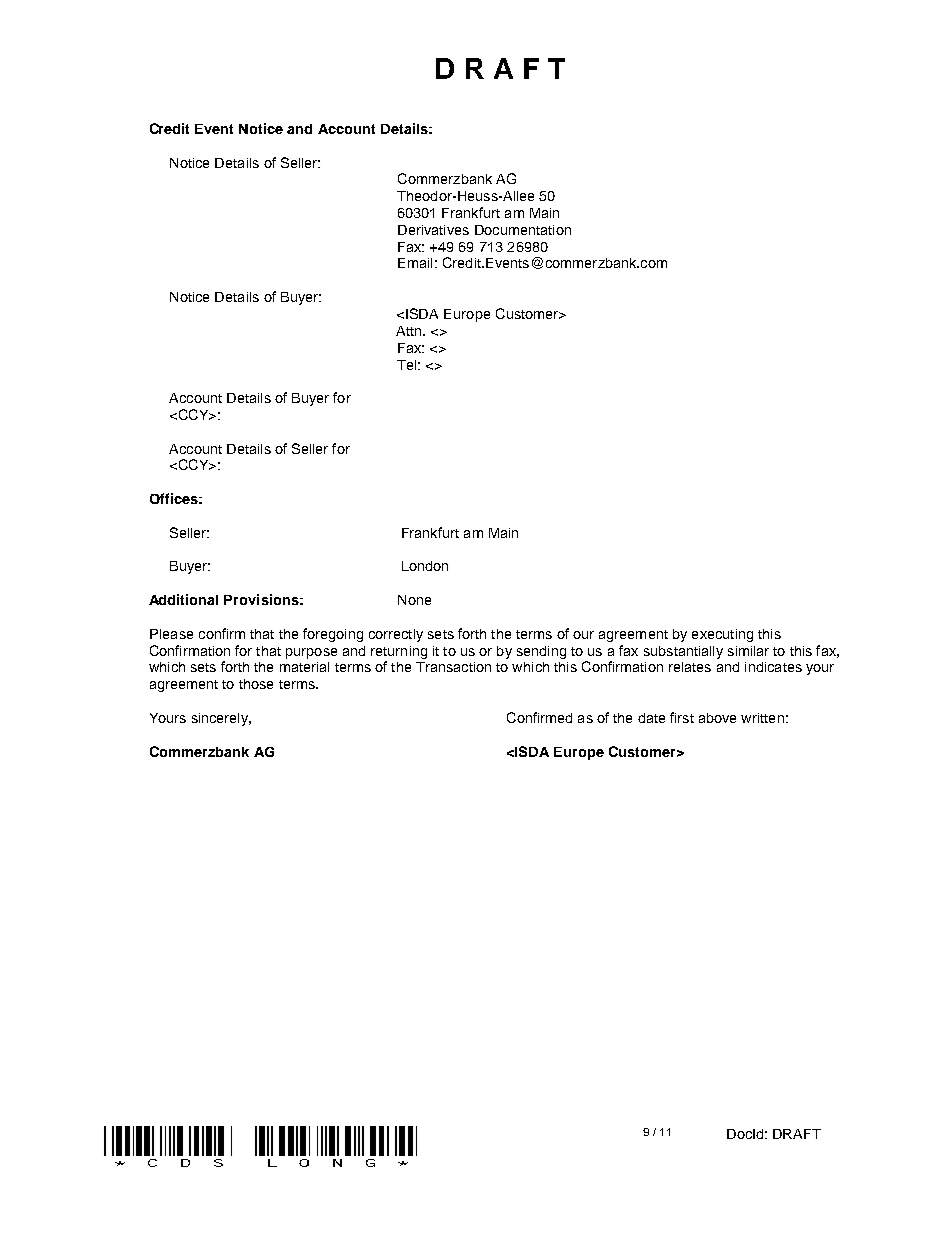  What do you see at coordinates (433, 230) in the screenshot?
I see `Derivatives` at bounding box center [433, 230].
